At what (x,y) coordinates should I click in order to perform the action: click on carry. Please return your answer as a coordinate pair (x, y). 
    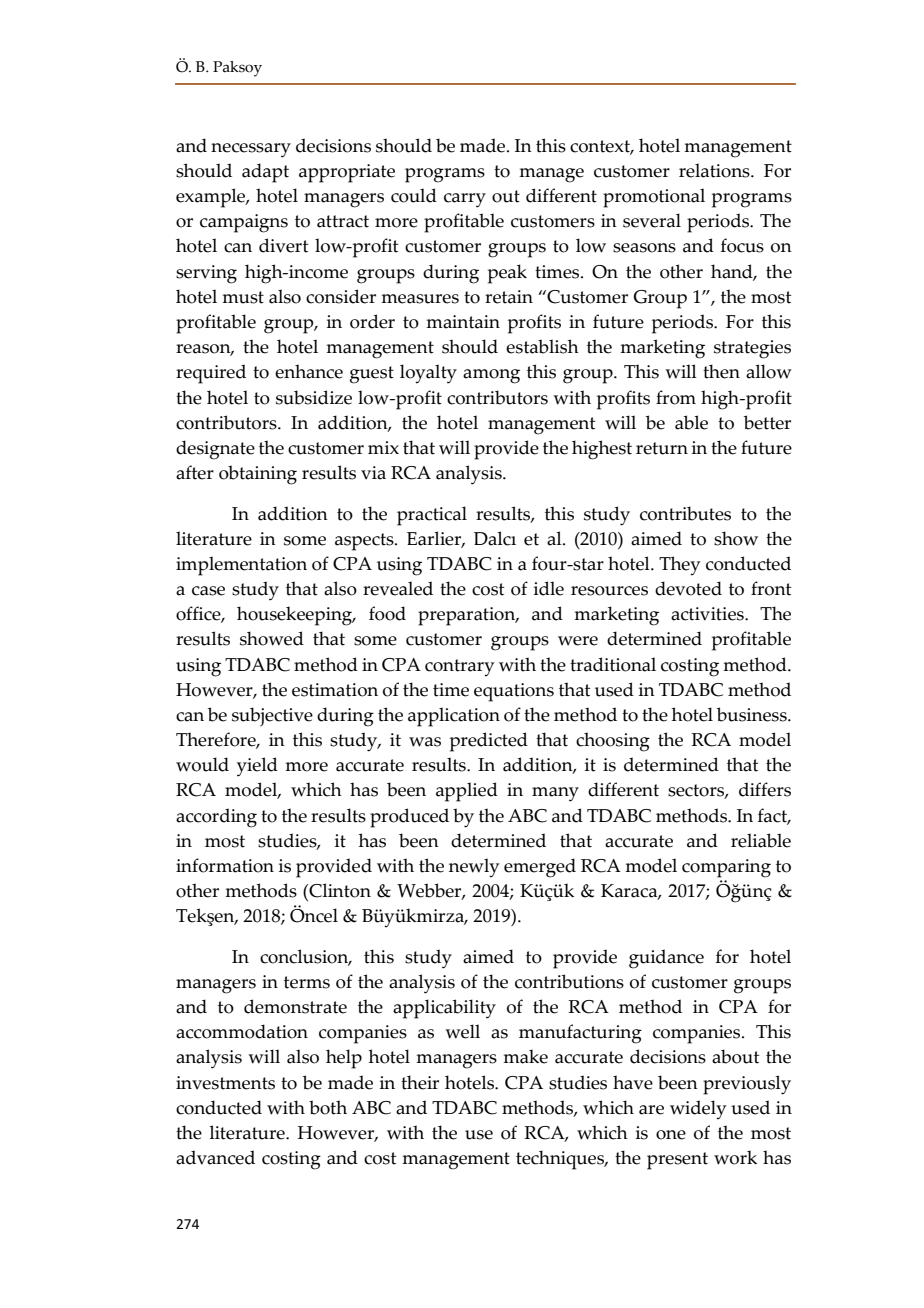
    Looking at the image, I should click on (465, 200).
